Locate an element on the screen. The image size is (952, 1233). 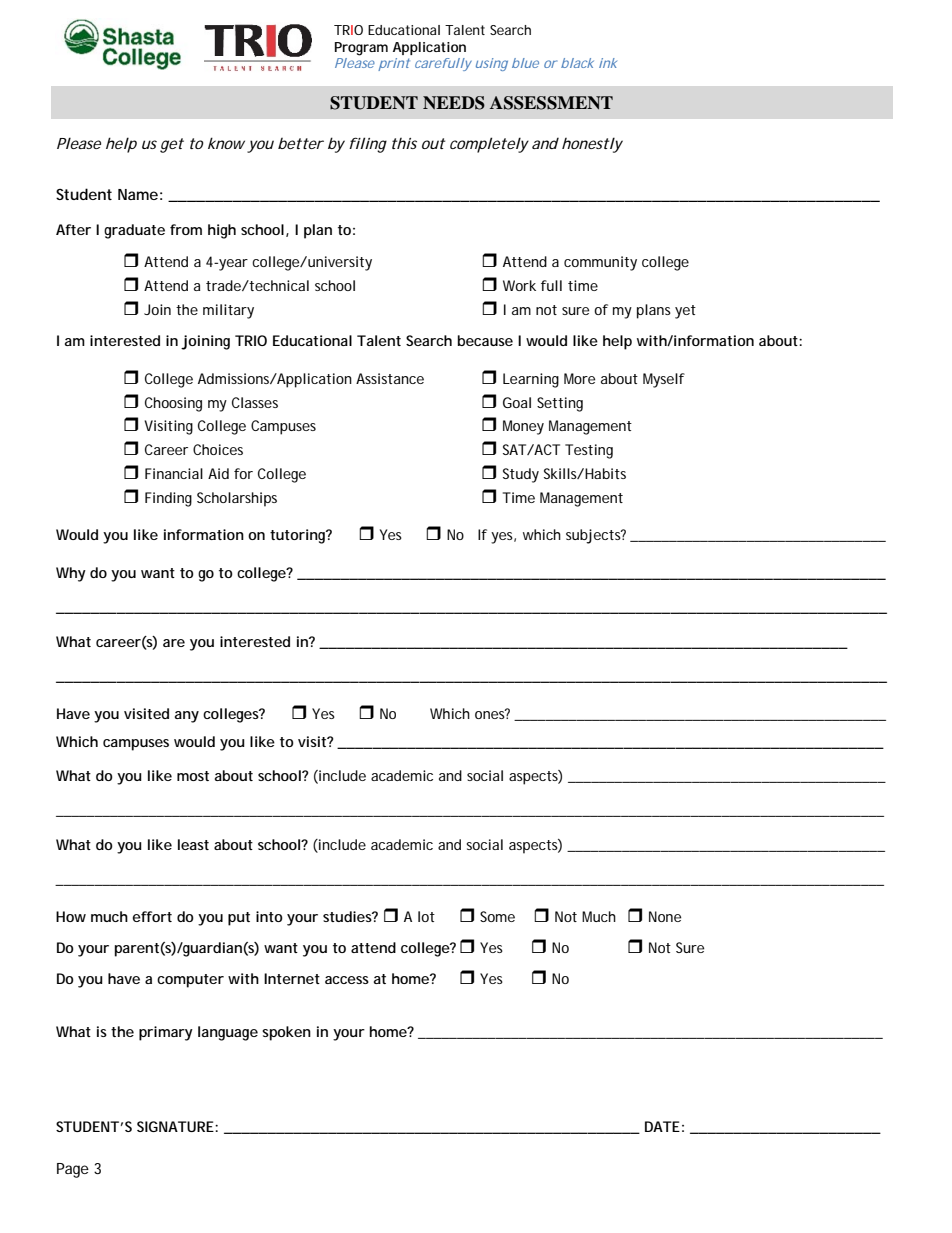
spoken is located at coordinates (286, 1033).
